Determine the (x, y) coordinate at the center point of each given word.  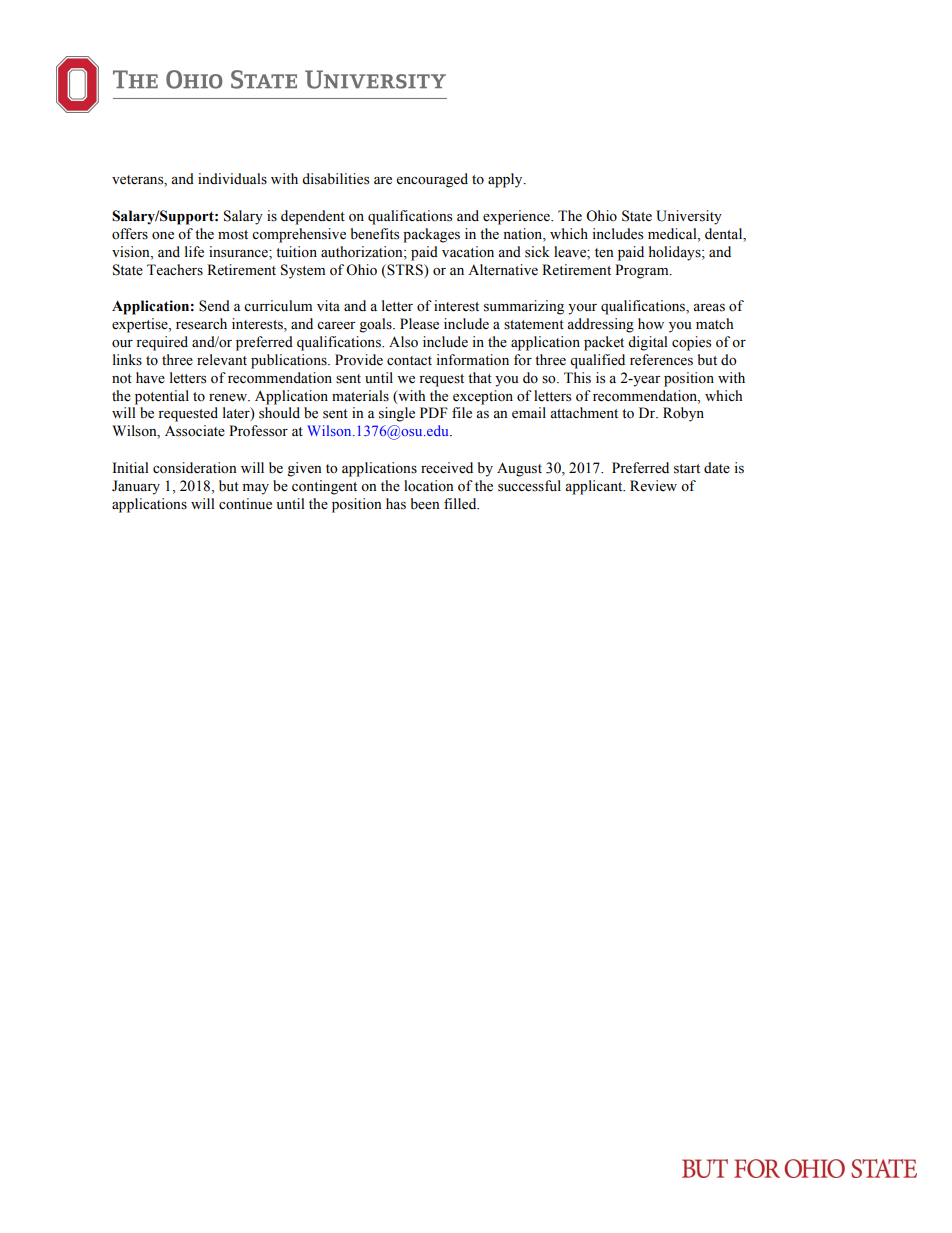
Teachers (175, 270)
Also (403, 342)
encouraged (432, 180)
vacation (468, 252)
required (162, 343)
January (136, 487)
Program (643, 271)
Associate (195, 431)
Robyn (683, 414)
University (689, 217)
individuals (232, 179)
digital (648, 343)
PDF (434, 412)
